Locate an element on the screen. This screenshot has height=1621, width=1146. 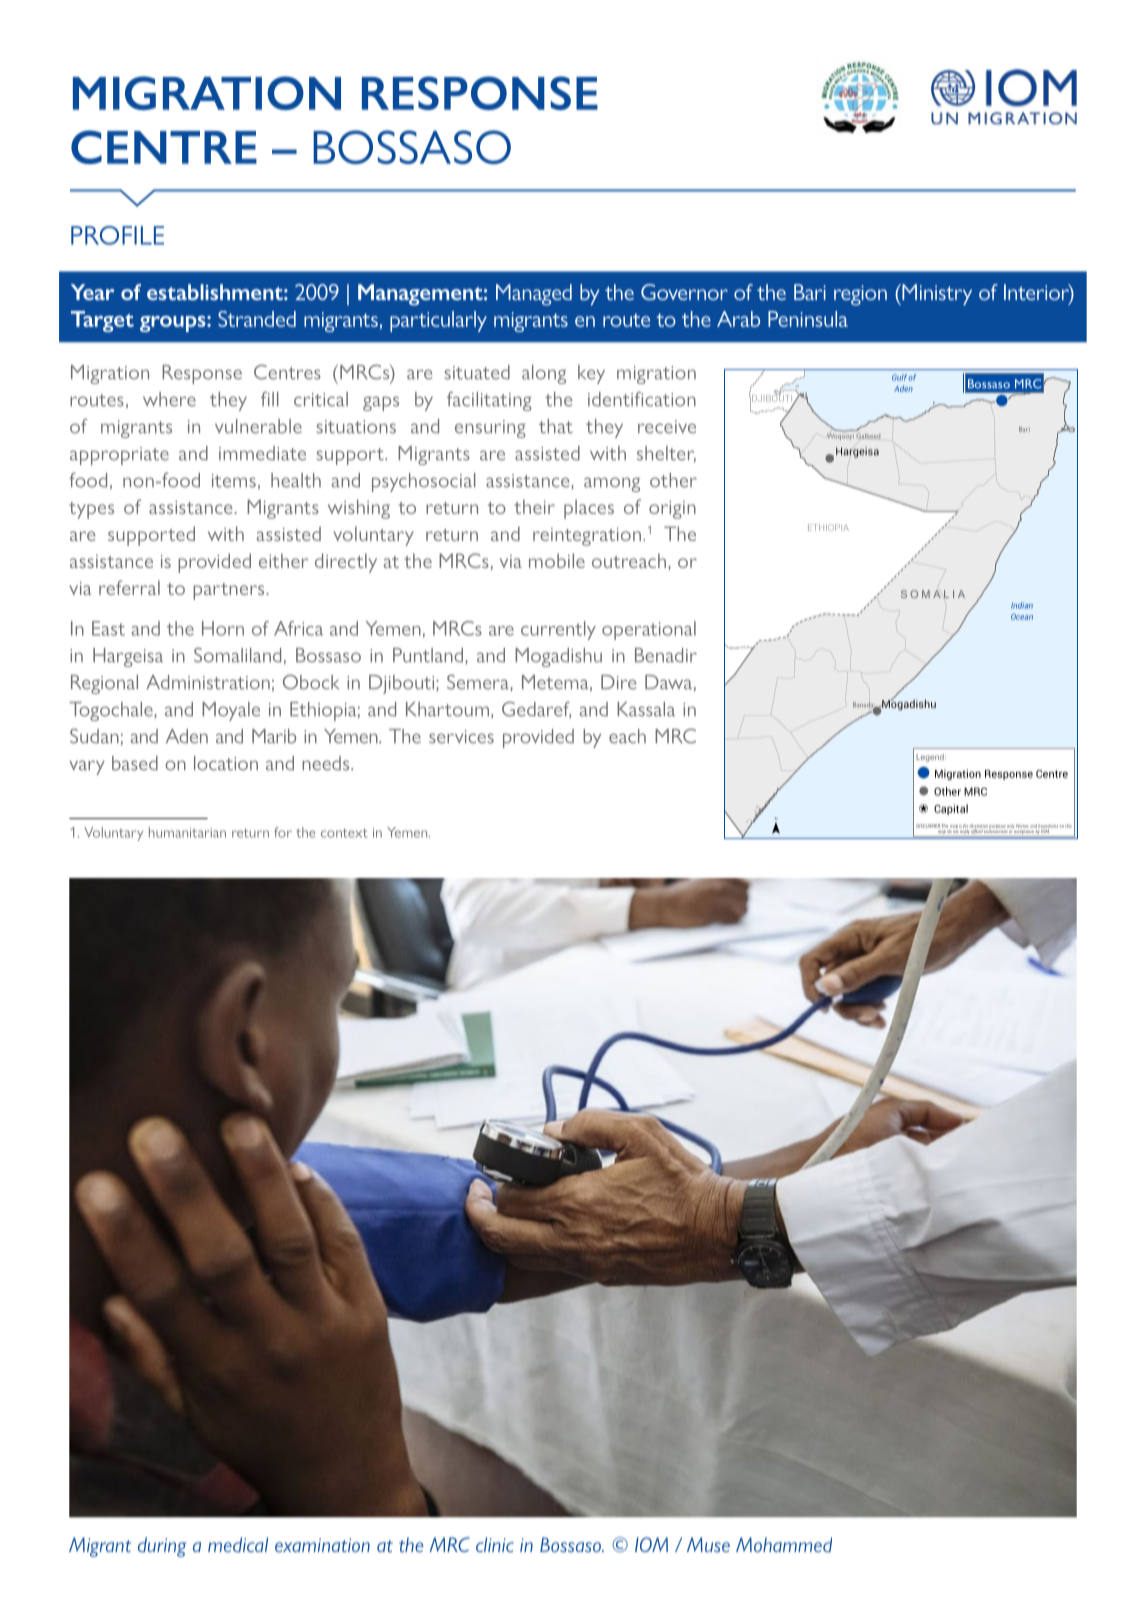
medical is located at coordinates (238, 1544).
